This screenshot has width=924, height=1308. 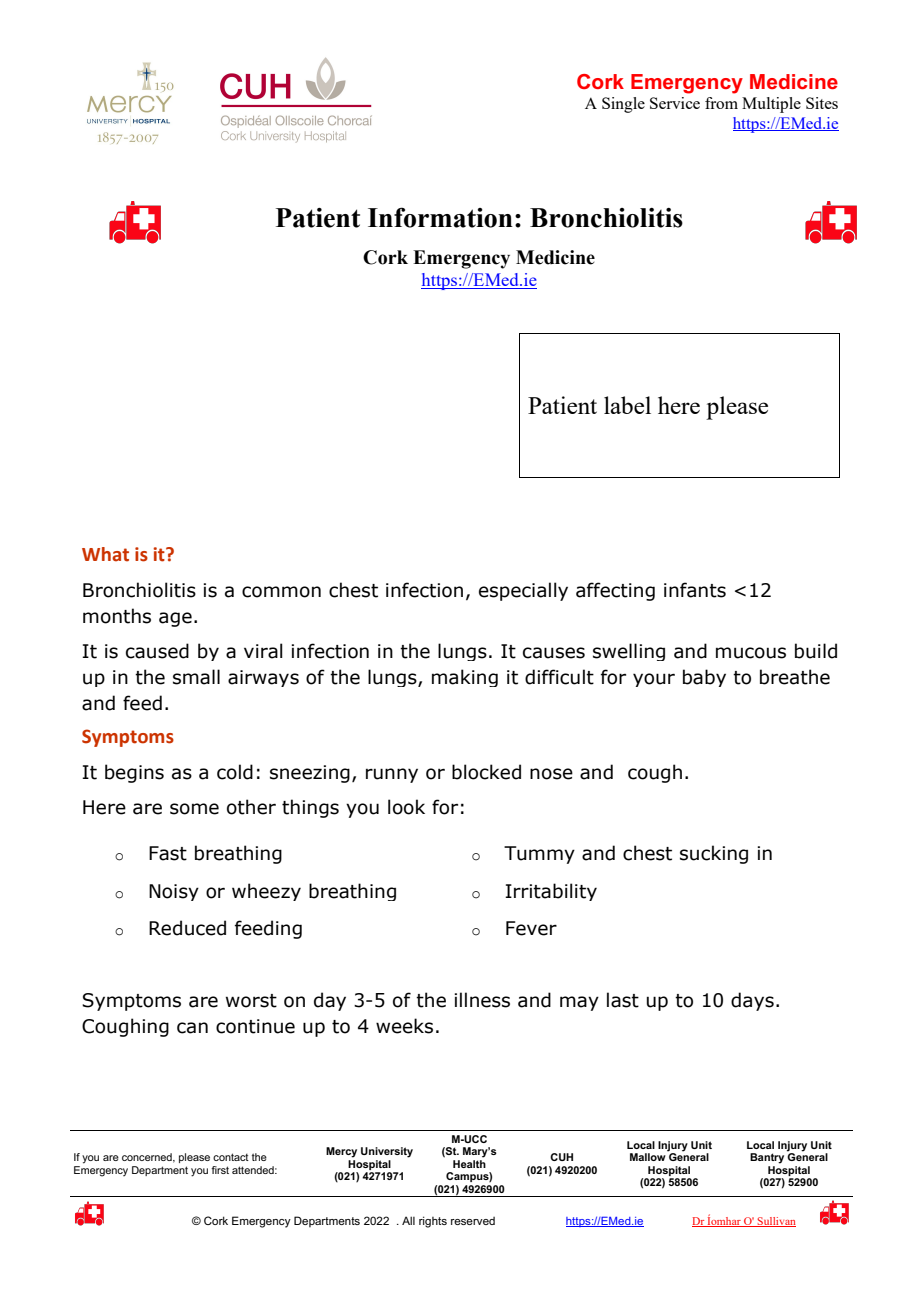 What do you see at coordinates (531, 928) in the screenshot?
I see `Fever` at bounding box center [531, 928].
